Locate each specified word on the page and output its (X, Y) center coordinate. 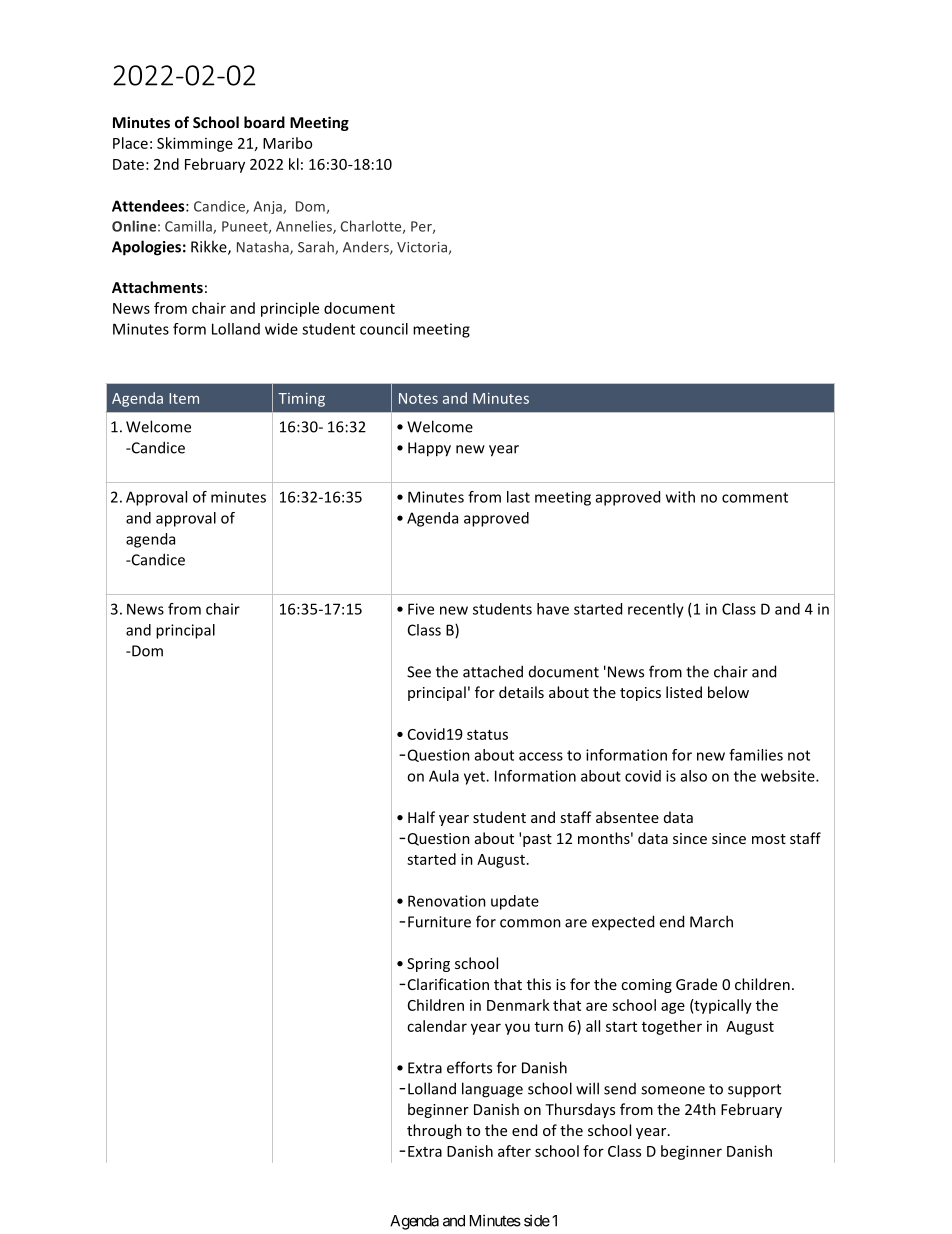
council (384, 329)
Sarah (317, 248)
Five (421, 609)
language (492, 1090)
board (264, 122)
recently (656, 610)
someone (673, 1090)
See (419, 672)
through (434, 1131)
